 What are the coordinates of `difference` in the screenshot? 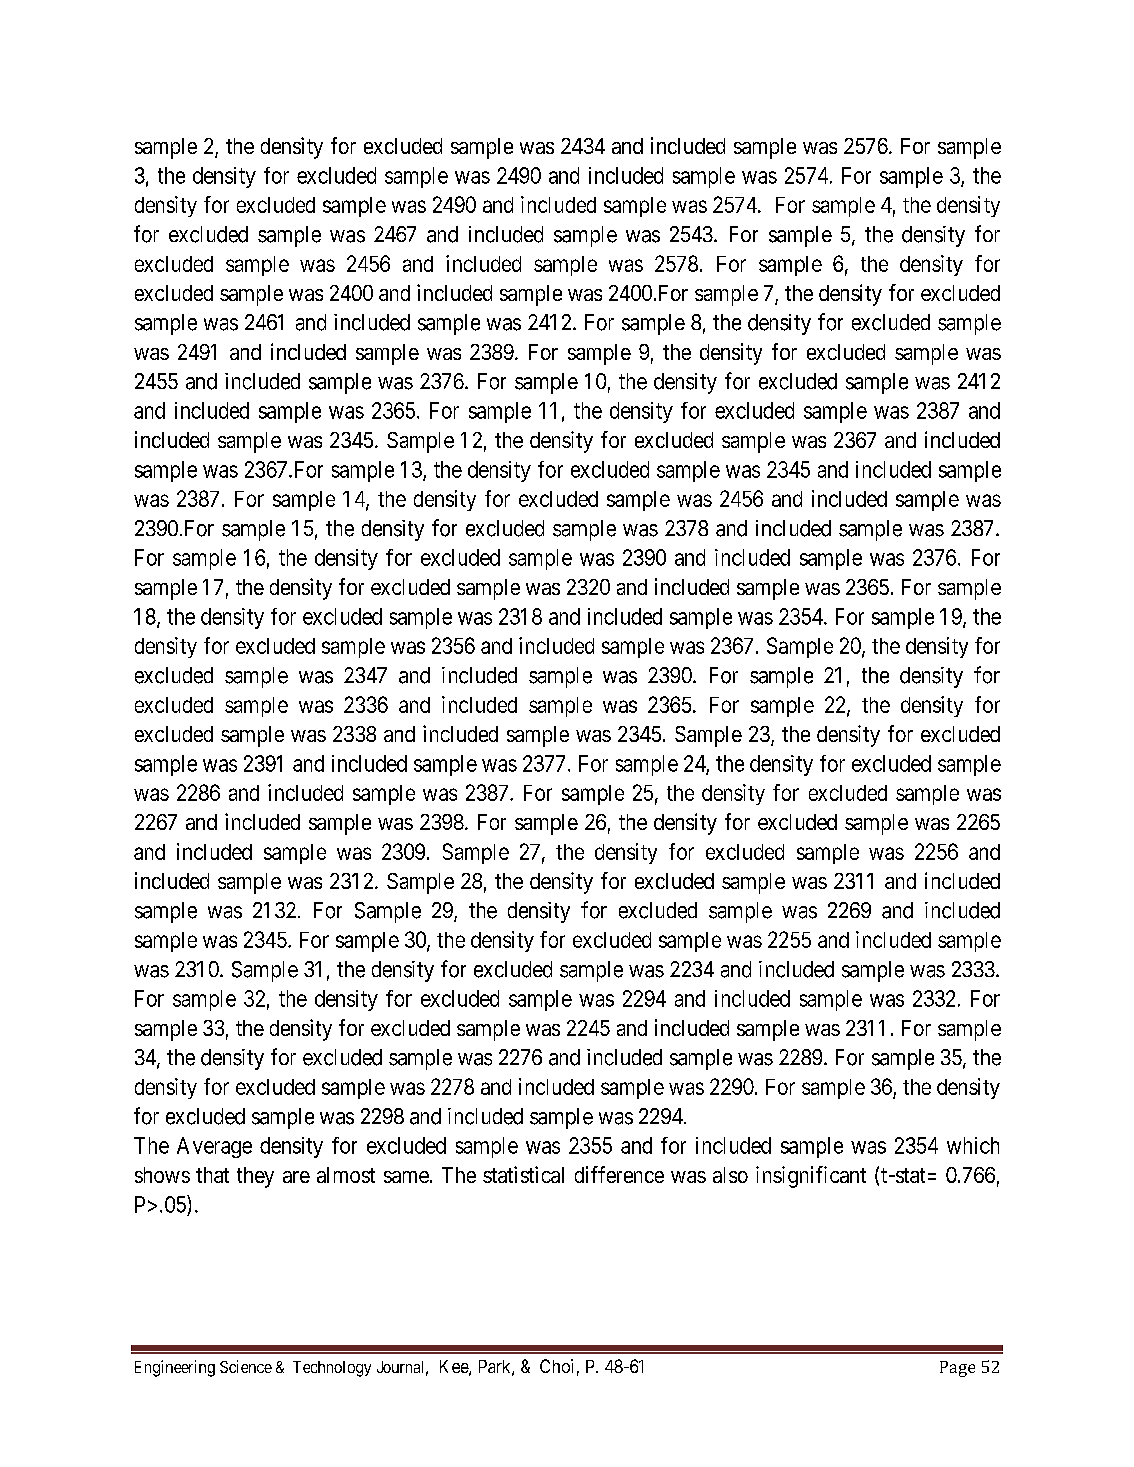 It's located at (619, 1174).
